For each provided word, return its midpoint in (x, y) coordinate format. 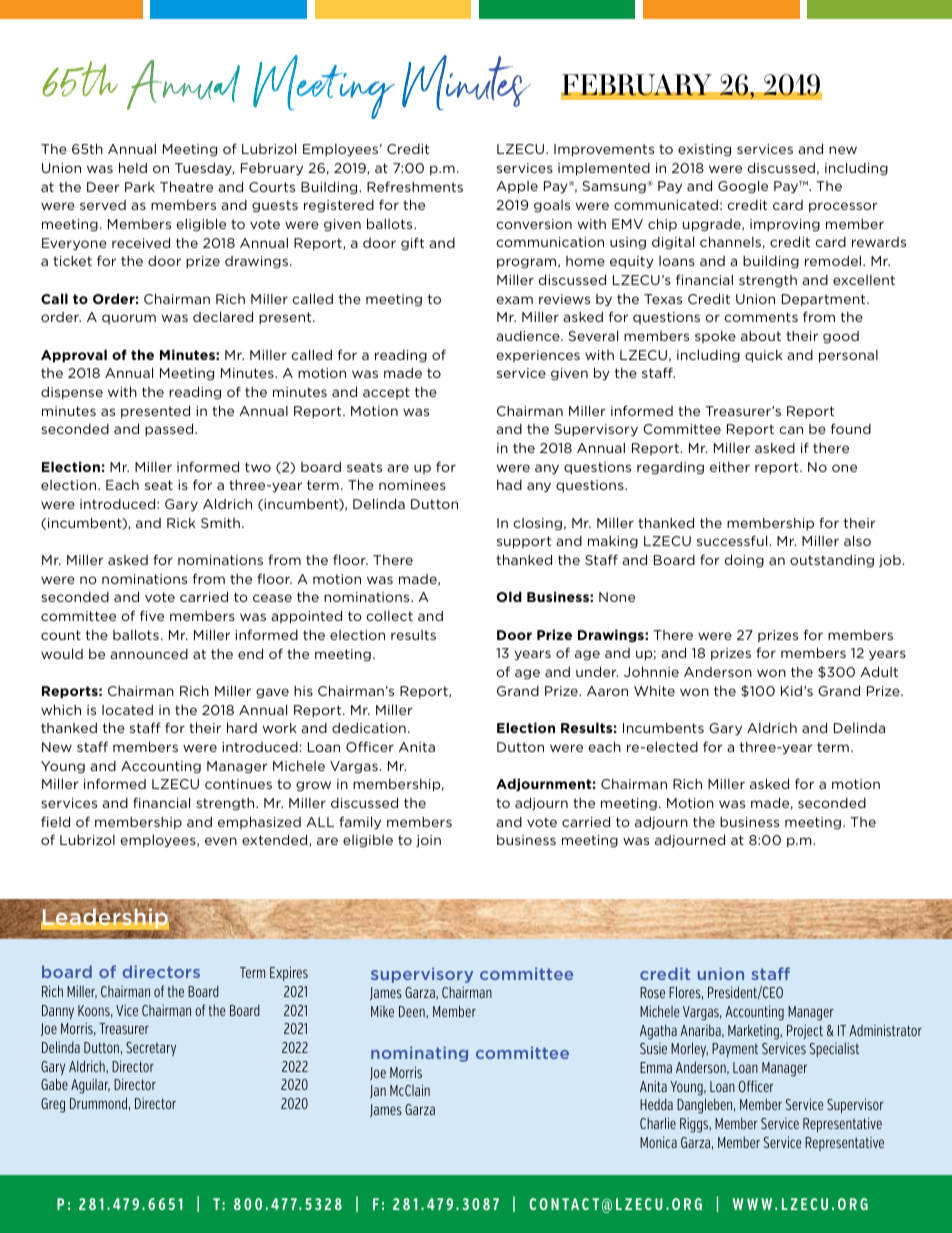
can (791, 430)
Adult (879, 671)
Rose (652, 992)
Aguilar (90, 1086)
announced (149, 654)
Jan (378, 1091)
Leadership (105, 920)
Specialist (834, 1049)
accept (386, 393)
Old (509, 596)
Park (140, 187)
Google (743, 187)
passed (170, 429)
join (428, 841)
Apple (517, 187)
